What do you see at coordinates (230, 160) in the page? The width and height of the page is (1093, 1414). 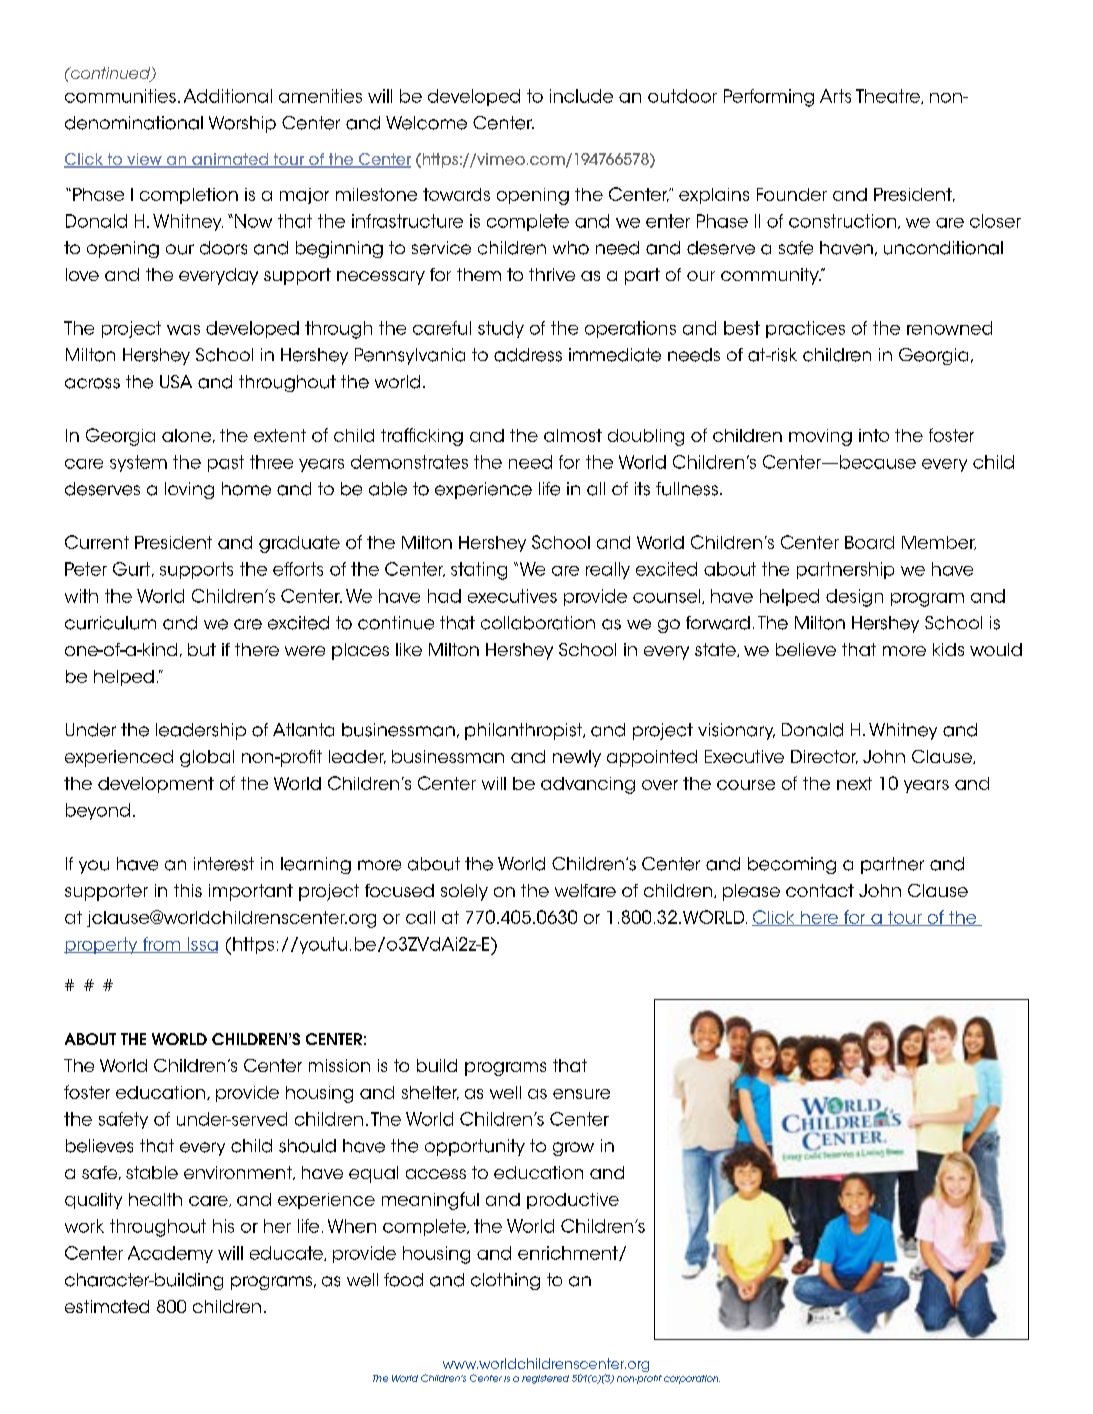 I see `animated` at bounding box center [230, 160].
